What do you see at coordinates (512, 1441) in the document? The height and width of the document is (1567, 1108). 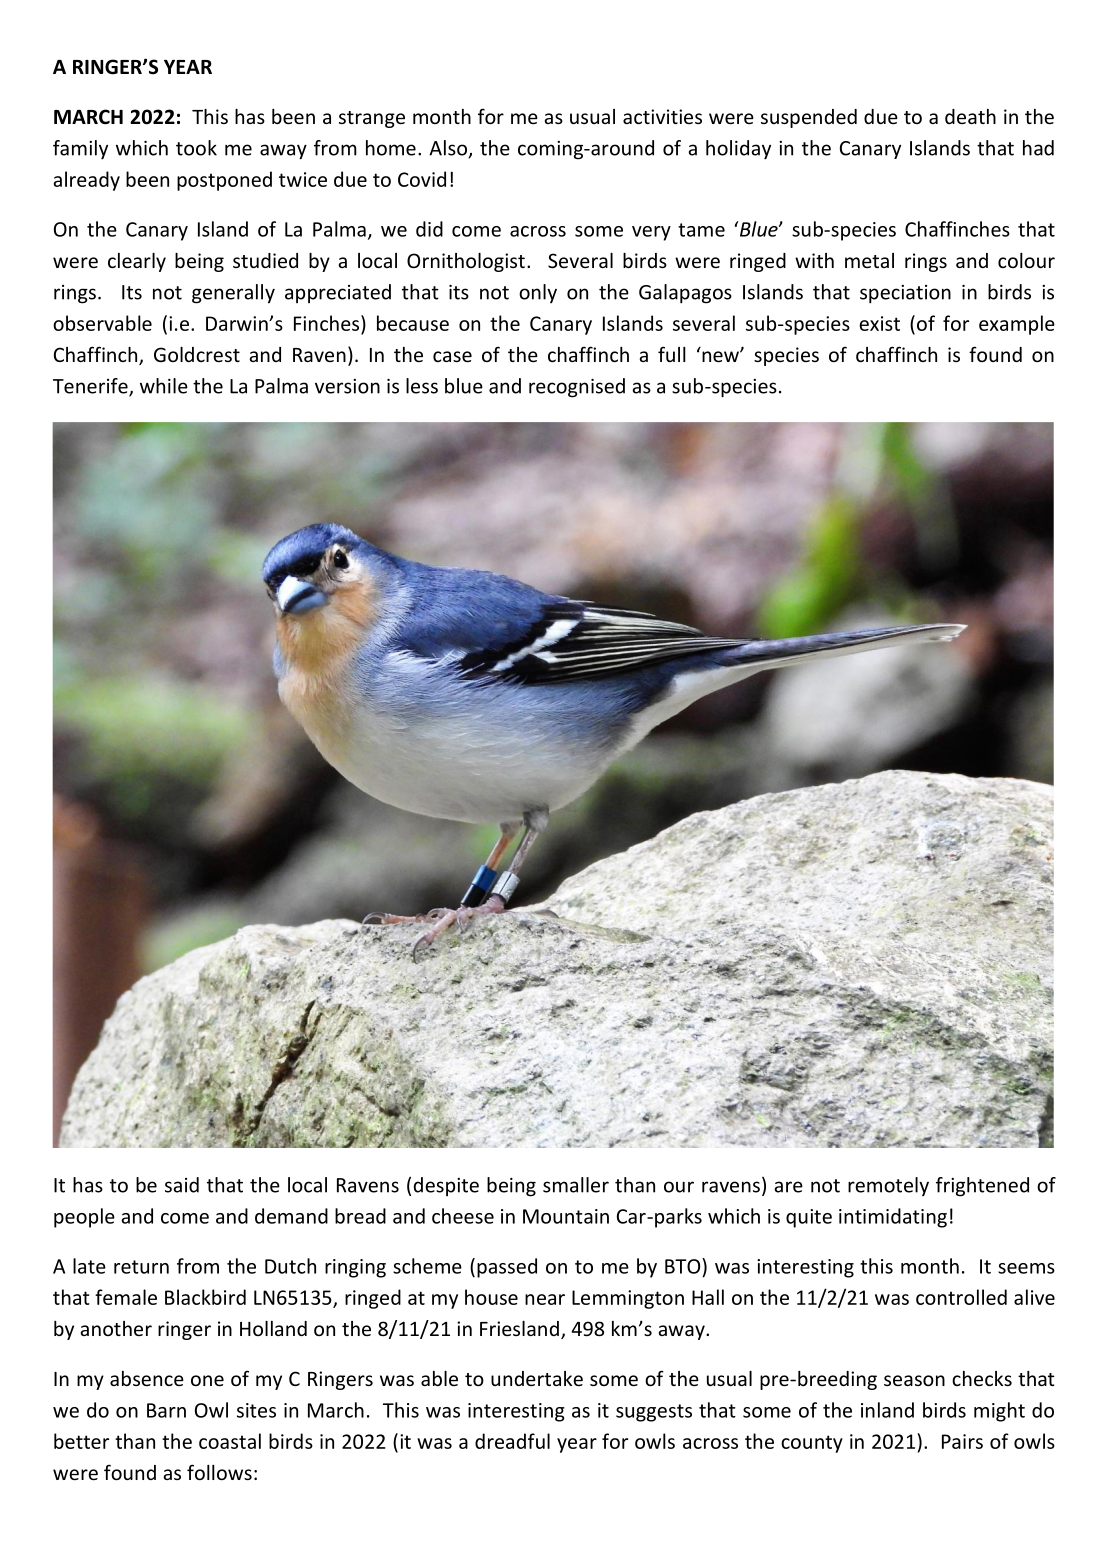 I see `dreadful` at bounding box center [512, 1441].
